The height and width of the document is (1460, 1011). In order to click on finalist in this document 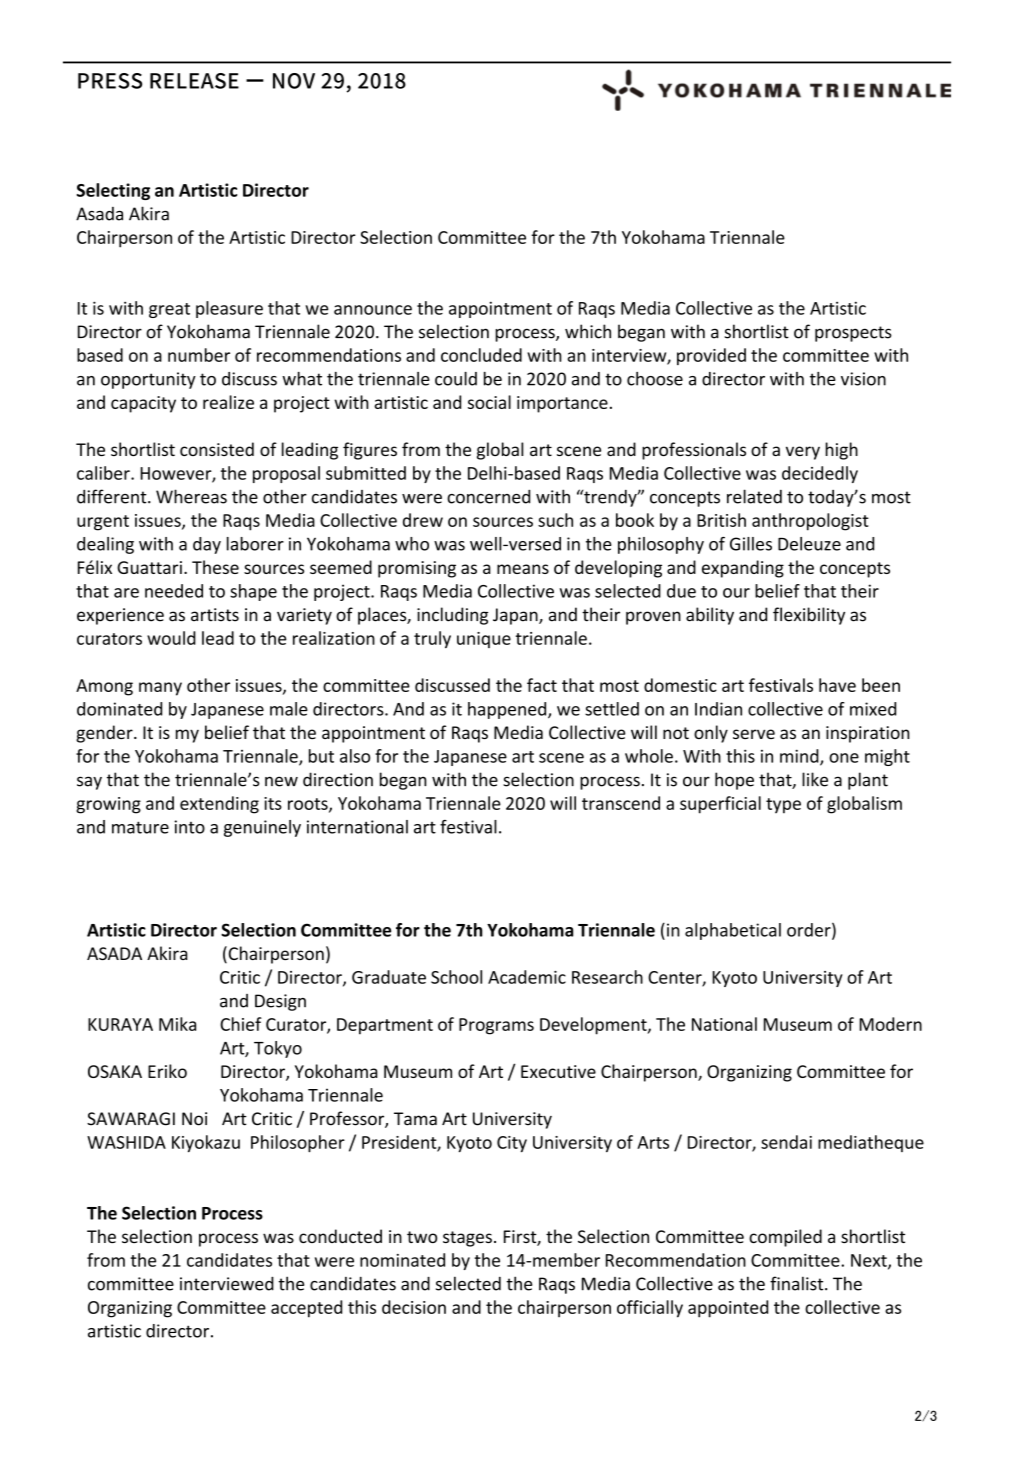, I will do `click(798, 1283)`.
